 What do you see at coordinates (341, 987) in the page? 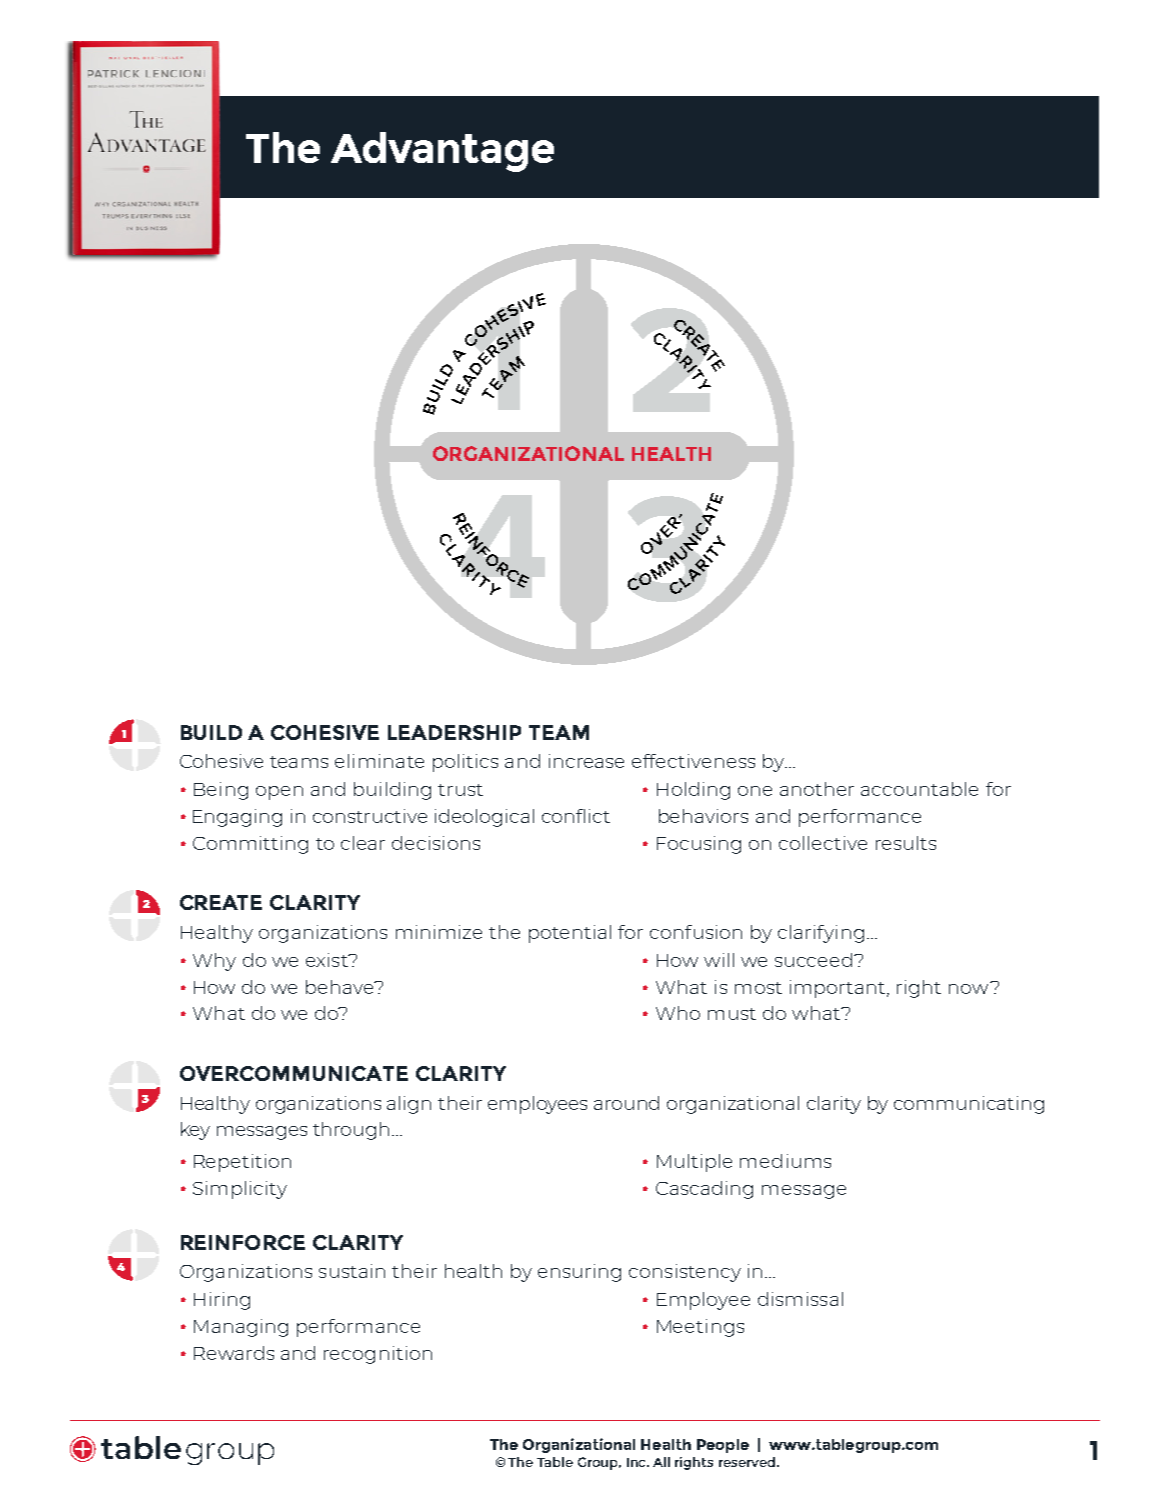
I see `behave` at bounding box center [341, 987].
